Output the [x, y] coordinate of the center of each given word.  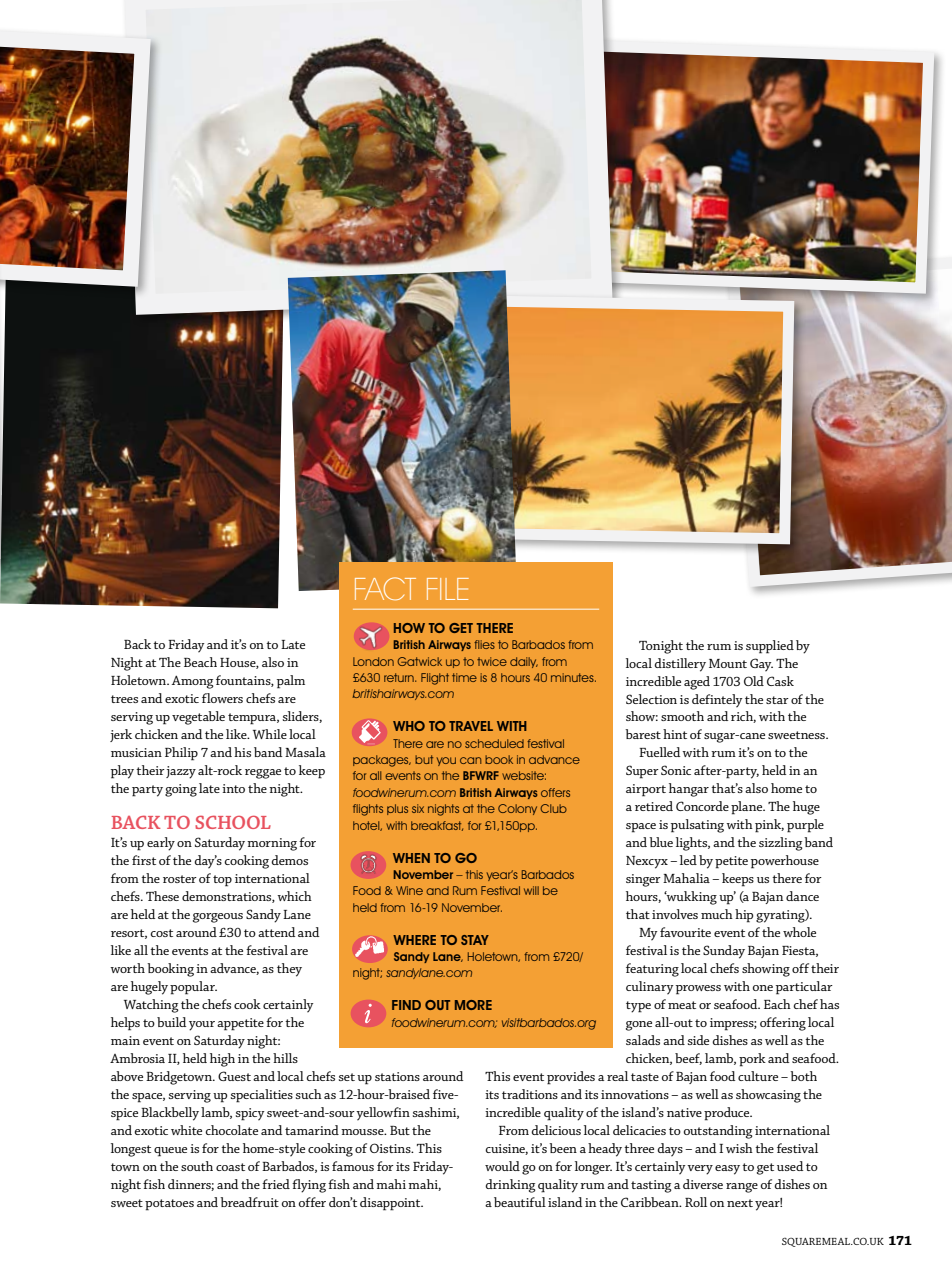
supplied [770, 647]
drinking [510, 1186]
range [742, 1188]
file [448, 589]
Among [193, 682]
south [197, 1166]
